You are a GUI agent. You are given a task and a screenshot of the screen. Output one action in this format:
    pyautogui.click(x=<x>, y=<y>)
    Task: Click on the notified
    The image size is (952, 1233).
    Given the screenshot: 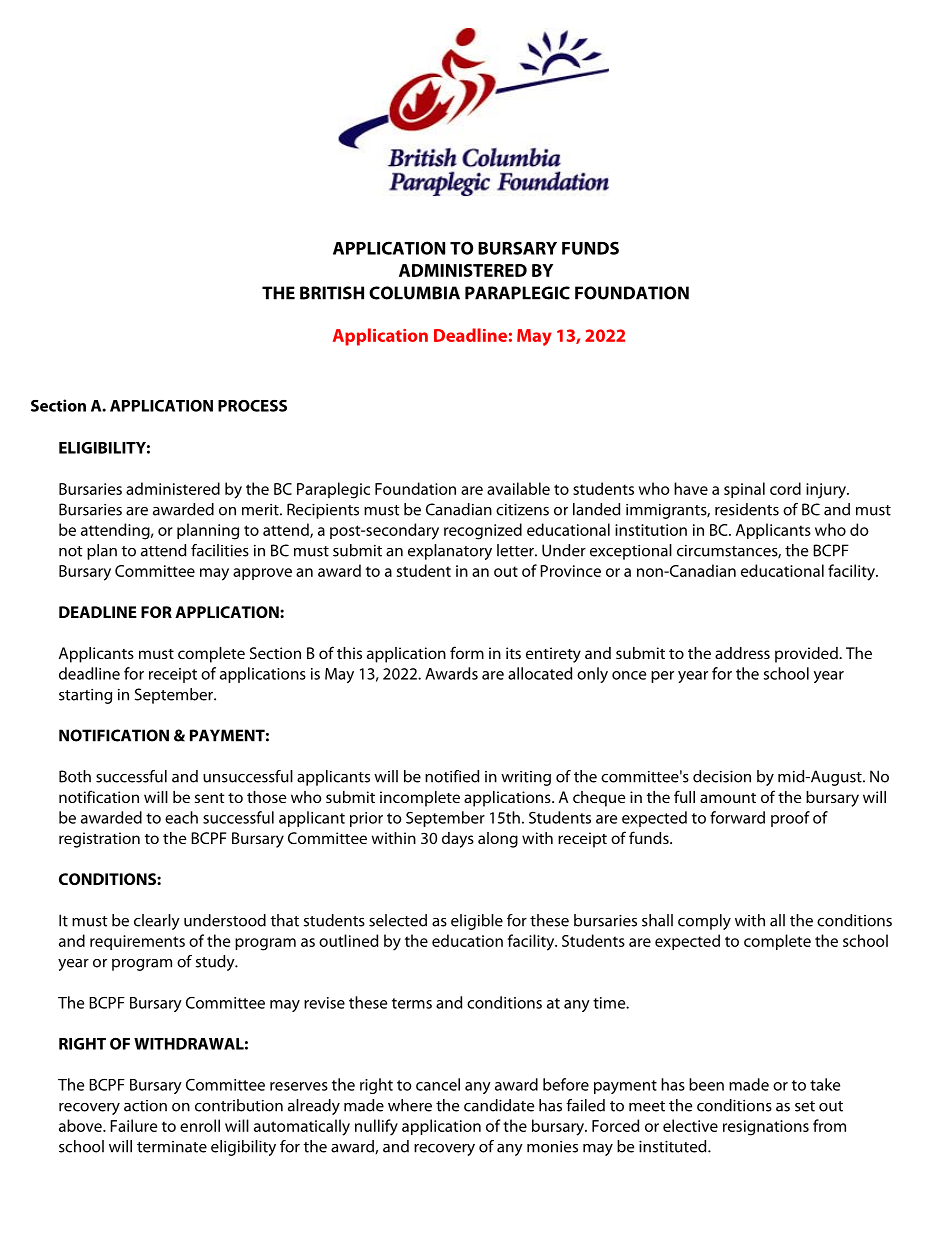 What is the action you would take?
    pyautogui.click(x=452, y=776)
